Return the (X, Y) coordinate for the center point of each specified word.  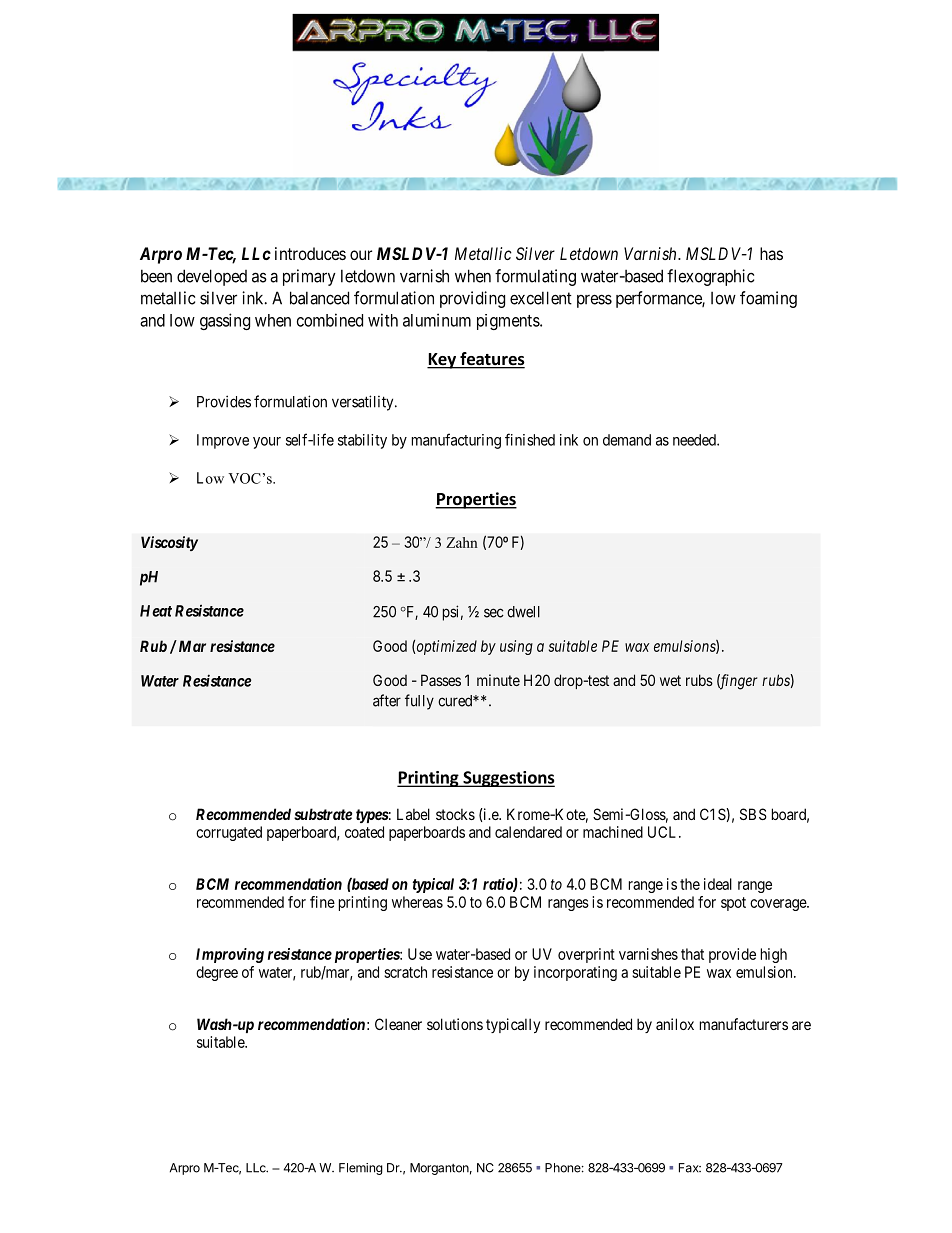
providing (472, 299)
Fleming (361, 1169)
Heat (156, 611)
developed (212, 277)
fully (419, 702)
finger (737, 682)
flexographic (710, 277)
